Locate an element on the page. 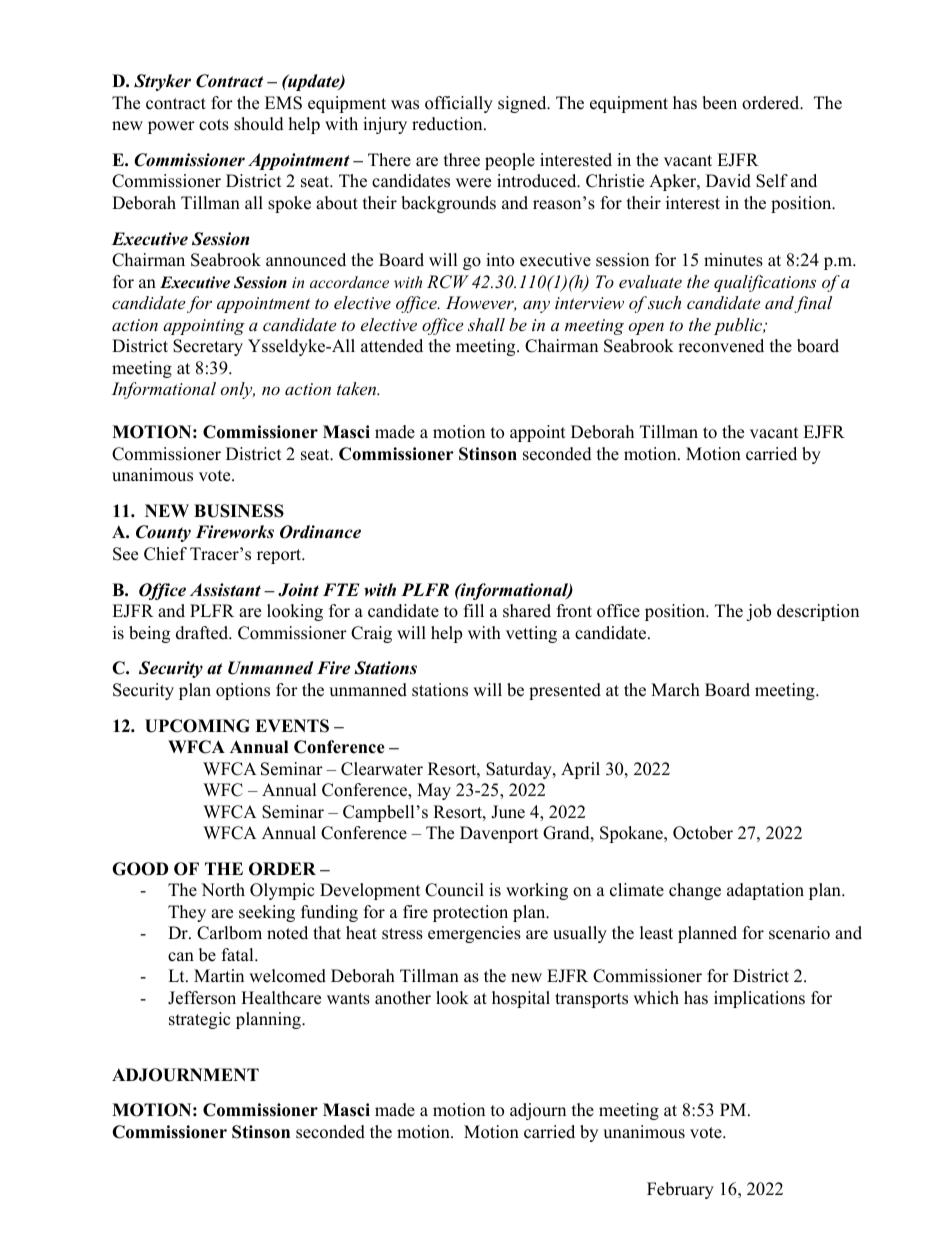 The image size is (952, 1233). been is located at coordinates (719, 103).
